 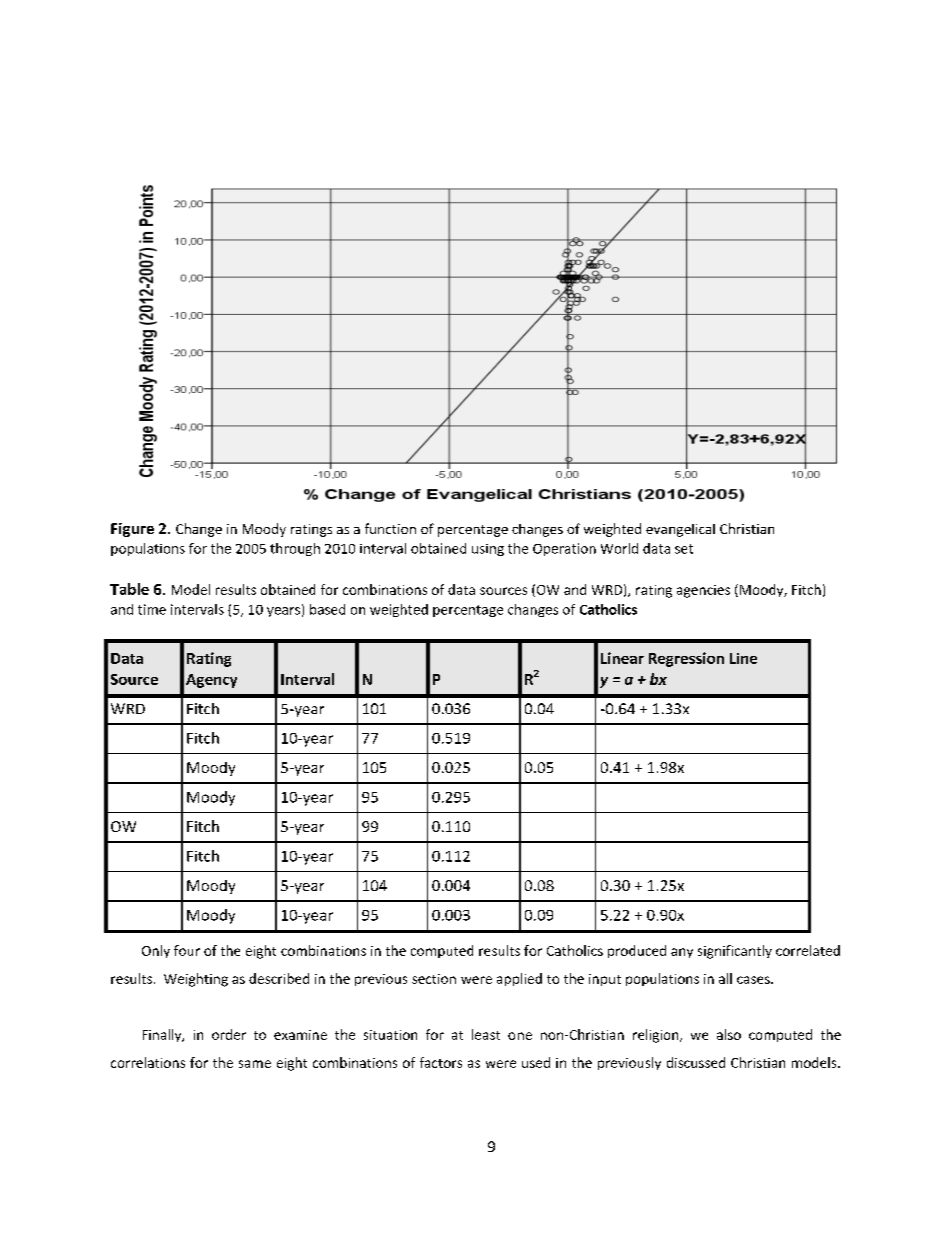 I want to click on set, so click(x=684, y=549).
